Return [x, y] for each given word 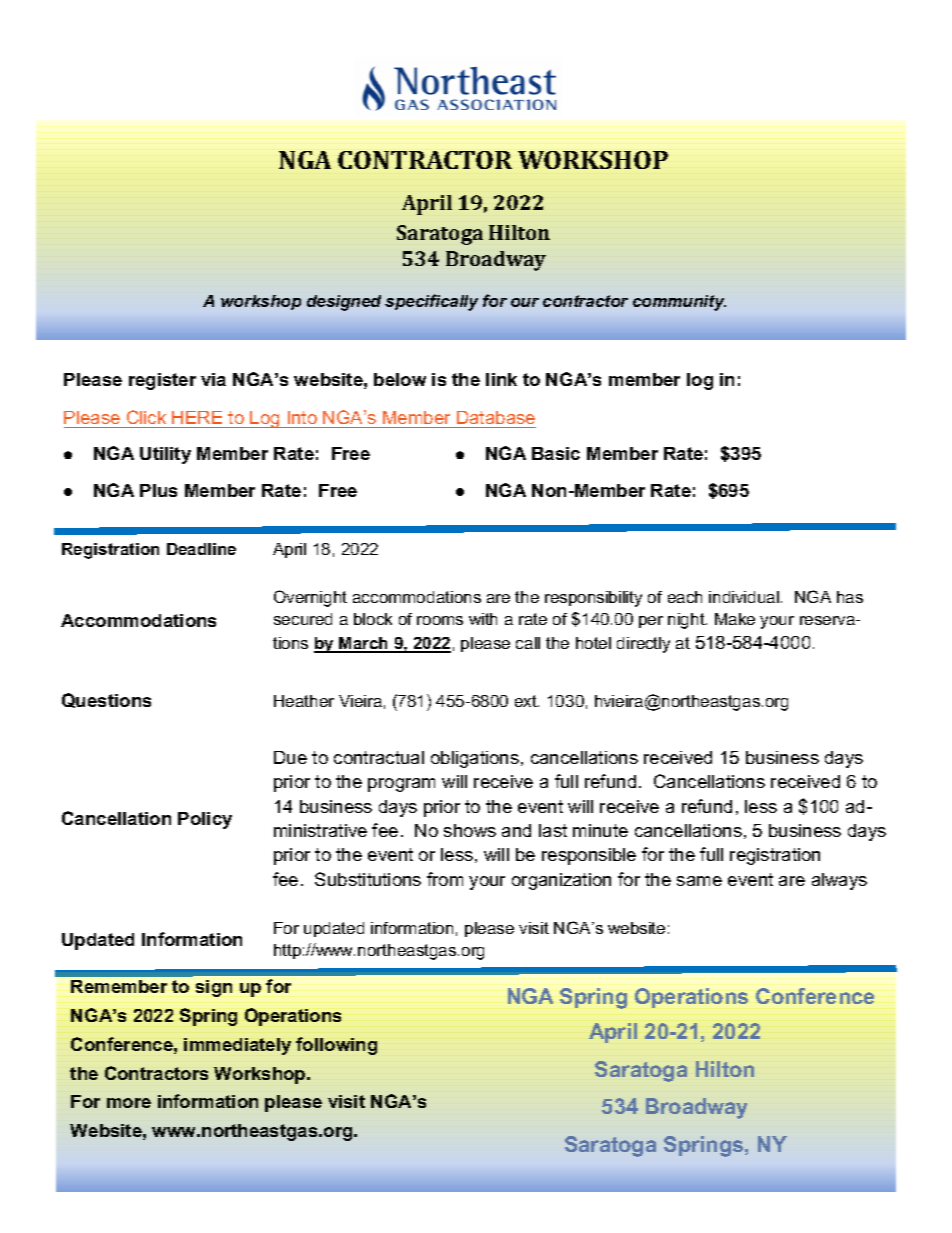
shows [470, 830]
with [483, 619]
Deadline [201, 549]
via [213, 379]
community [679, 303]
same [699, 881]
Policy [205, 820]
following [336, 1046]
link [501, 379]
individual [744, 597]
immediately [237, 1046]
